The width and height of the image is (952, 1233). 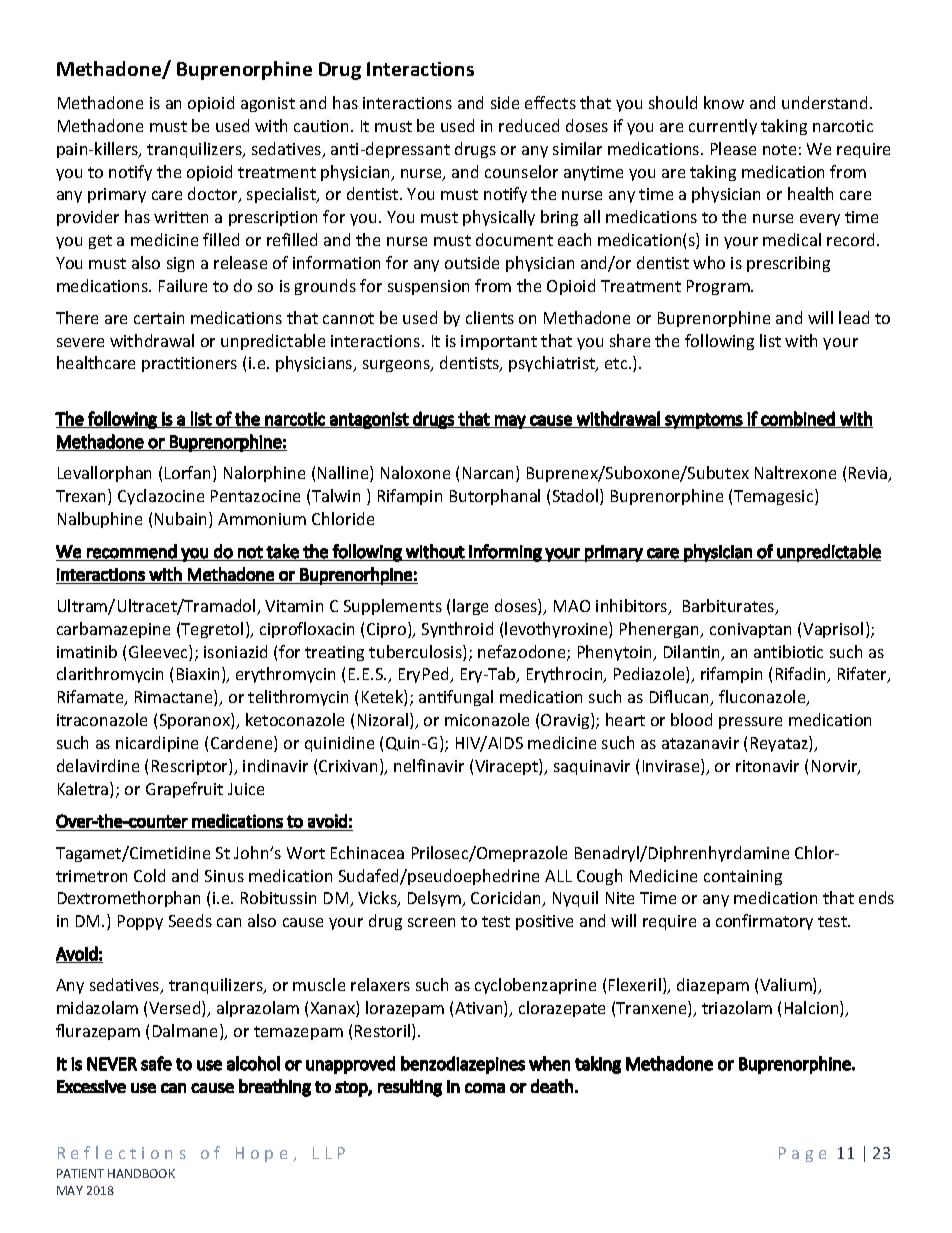 What do you see at coordinates (129, 899) in the image?
I see `Dextromethorphan` at bounding box center [129, 899].
